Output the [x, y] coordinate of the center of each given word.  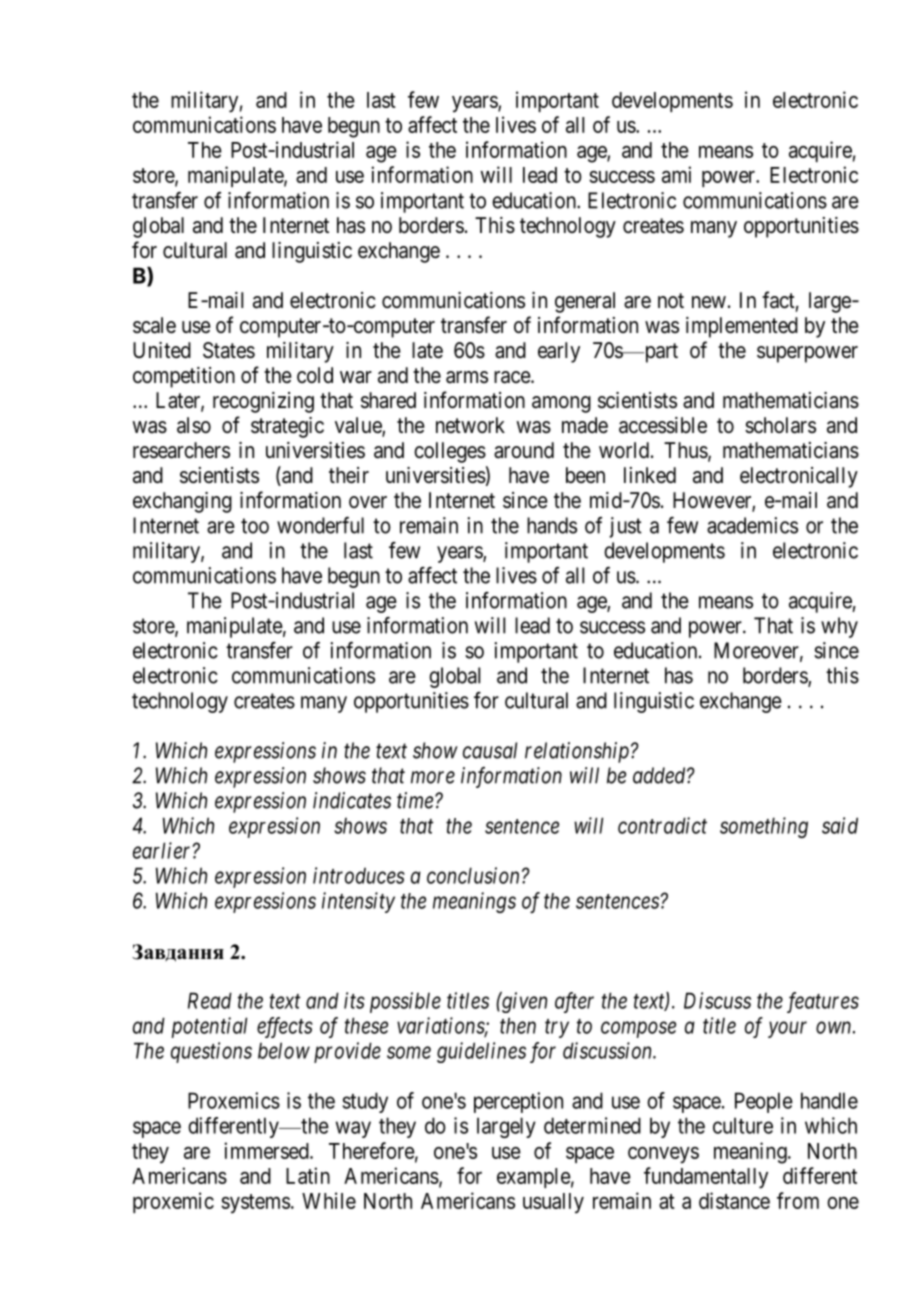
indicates [352, 800]
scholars [780, 425]
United [162, 350]
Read [210, 1000]
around [524, 450]
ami [676, 174]
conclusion [473, 875]
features [823, 1002]
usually [553, 1203]
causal [490, 750]
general [585, 302]
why [839, 627]
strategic [287, 427]
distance [734, 1200]
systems [255, 1203]
